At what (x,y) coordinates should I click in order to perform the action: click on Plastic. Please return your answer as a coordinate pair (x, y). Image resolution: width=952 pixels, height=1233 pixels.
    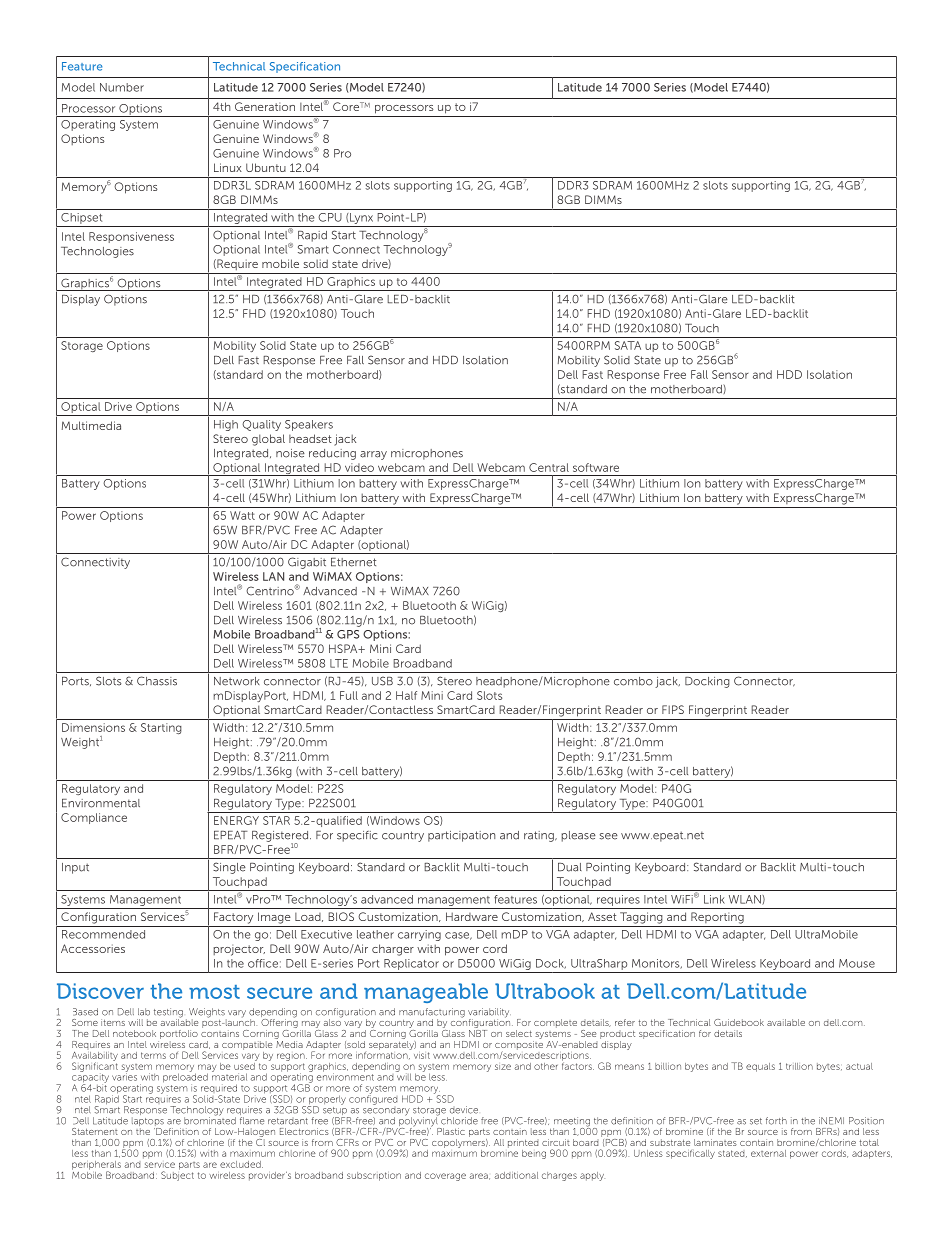
    Looking at the image, I should click on (451, 1131).
